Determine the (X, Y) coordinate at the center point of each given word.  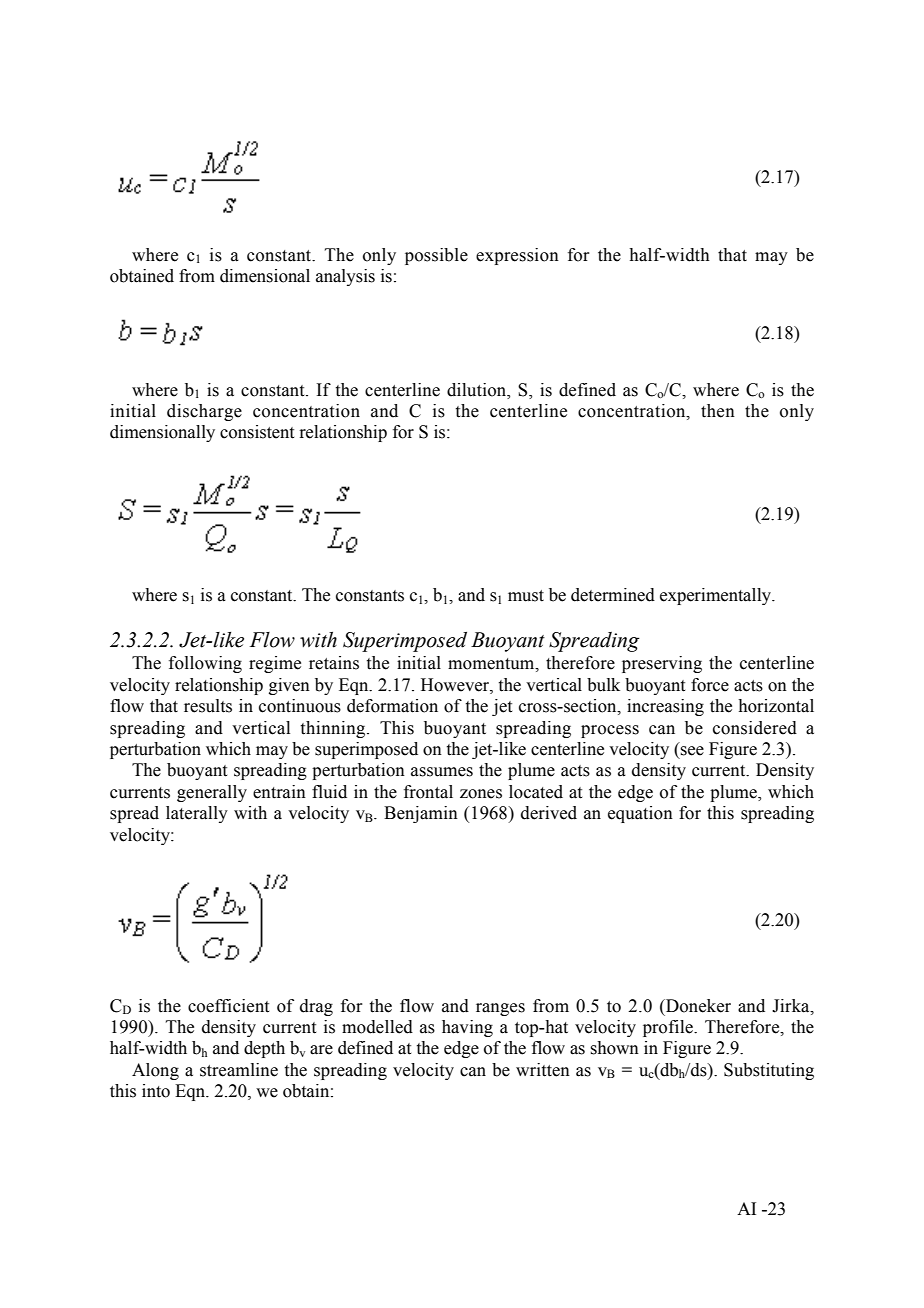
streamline (239, 1070)
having (467, 1028)
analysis (345, 277)
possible (436, 256)
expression (517, 256)
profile (669, 1028)
